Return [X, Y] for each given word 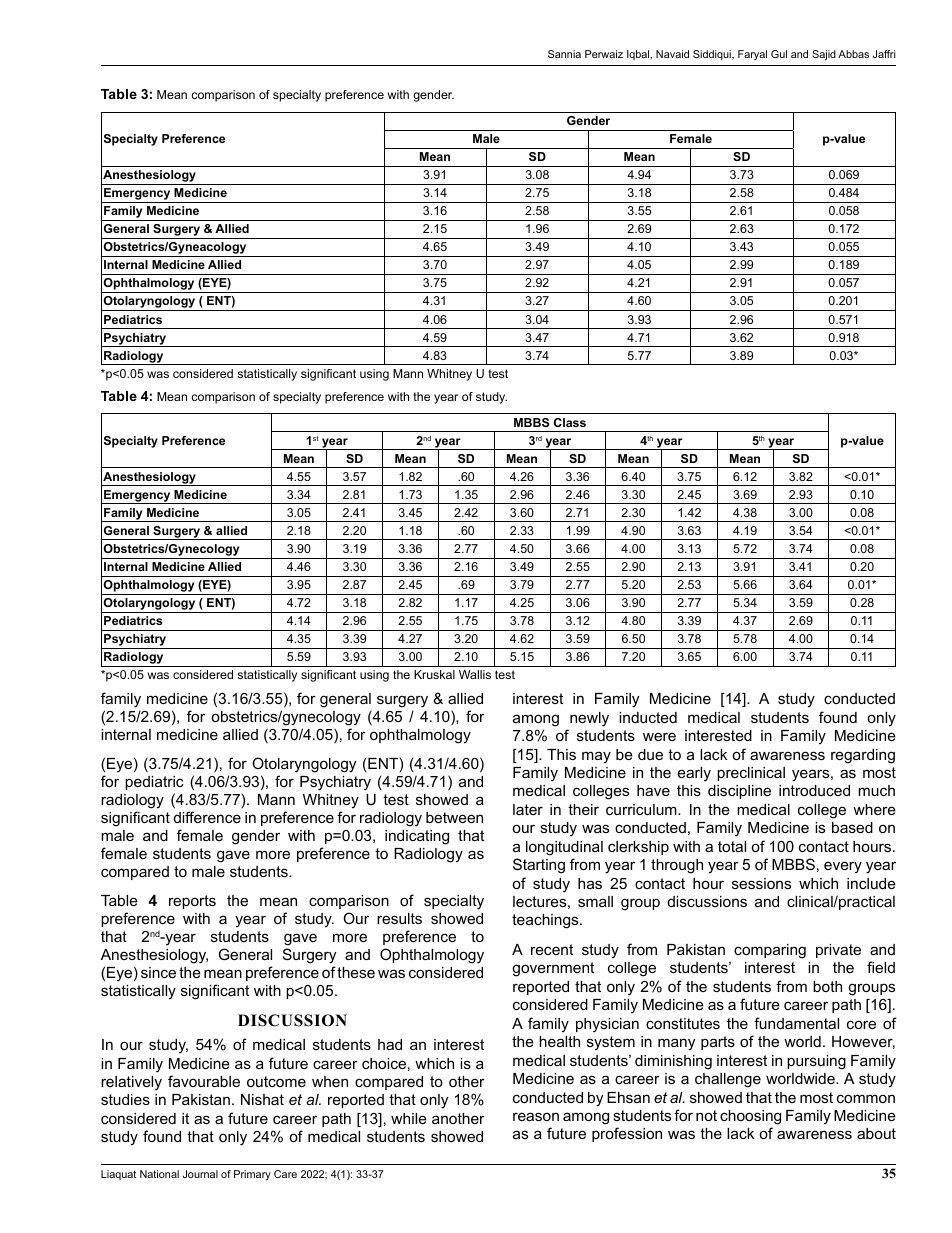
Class [570, 422]
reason [536, 1116]
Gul [779, 54]
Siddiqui [713, 55]
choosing [750, 1117]
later [528, 809]
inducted [648, 717]
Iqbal [639, 55]
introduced [814, 790]
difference [207, 817]
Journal [200, 1174]
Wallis [475, 674]
